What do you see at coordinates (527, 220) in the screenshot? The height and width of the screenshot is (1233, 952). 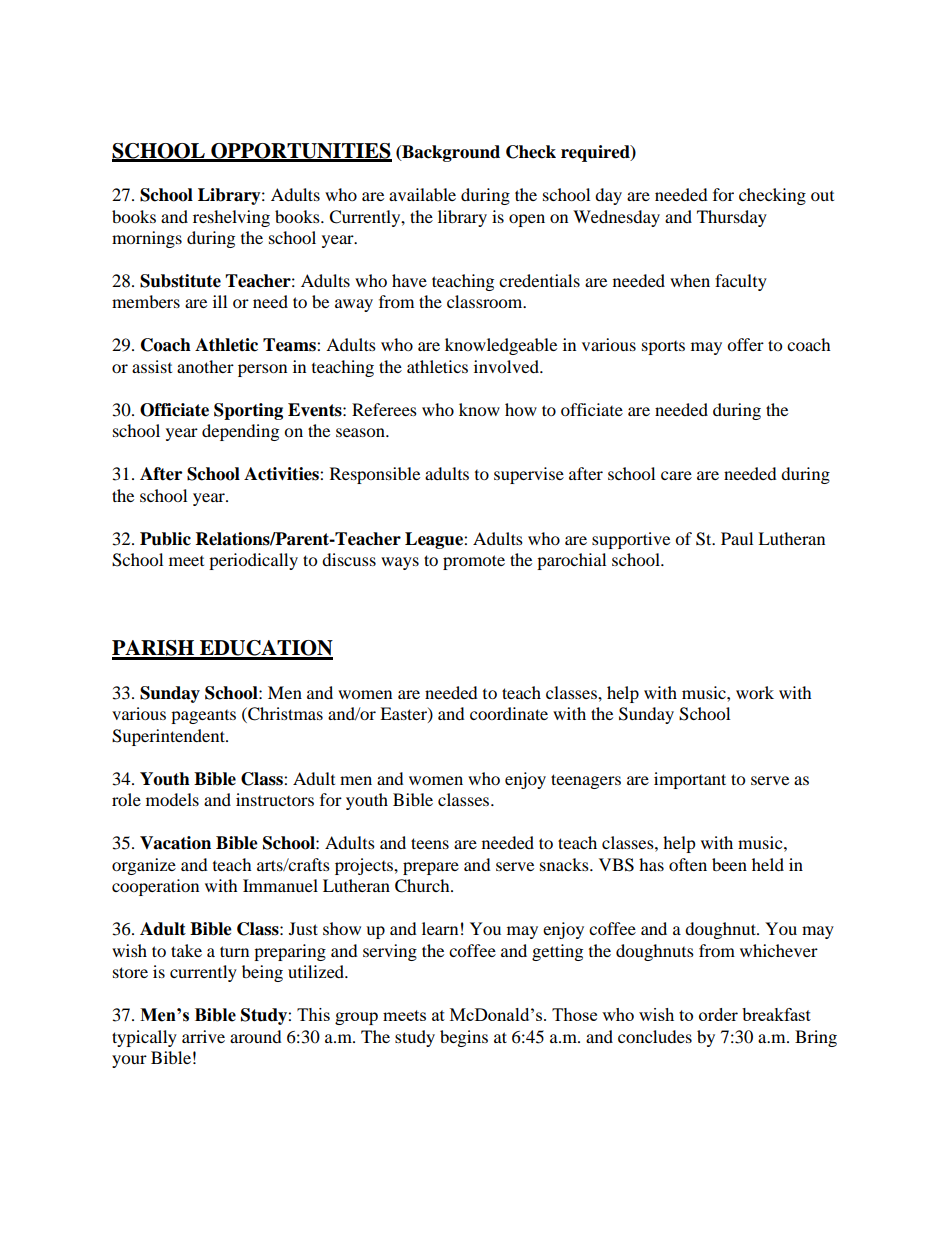 I see `open` at bounding box center [527, 220].
